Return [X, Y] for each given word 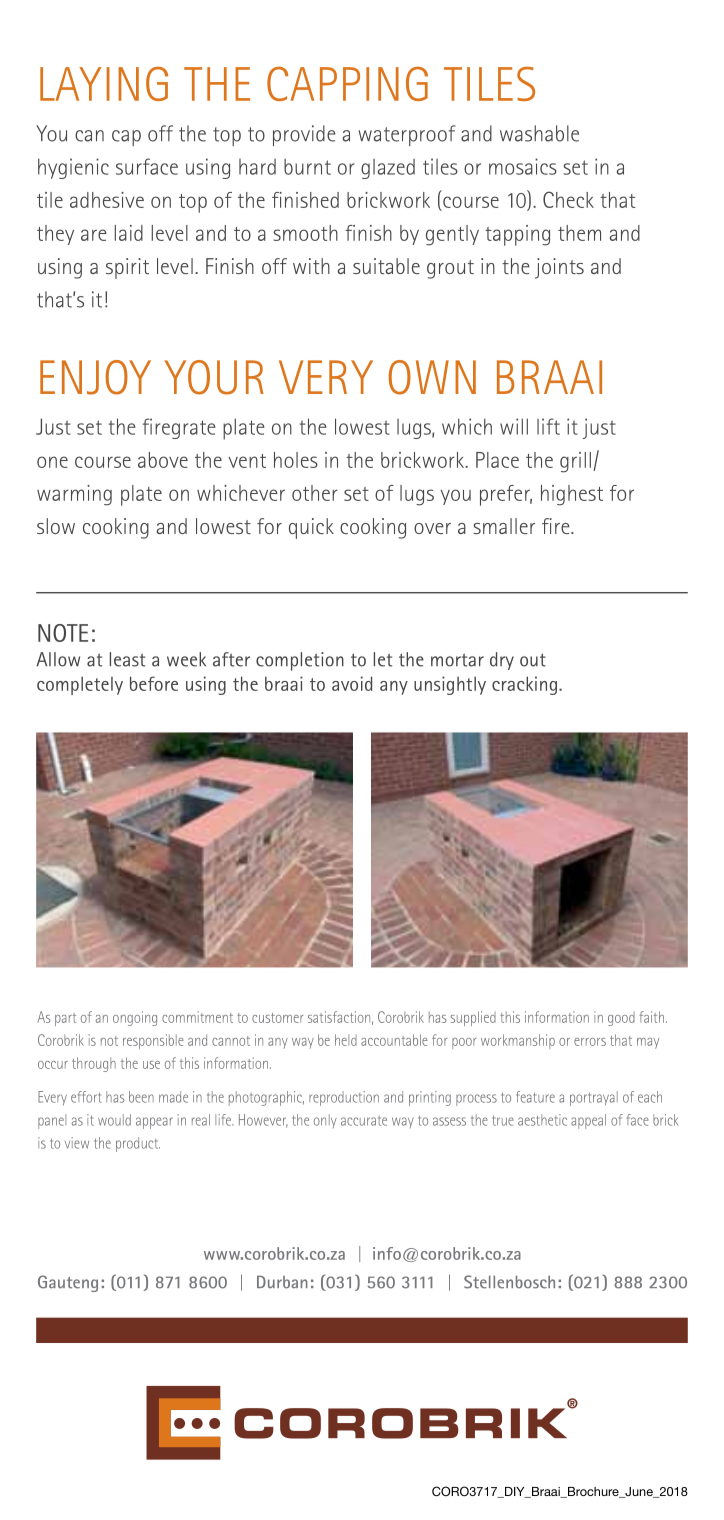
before [154, 683]
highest [572, 495]
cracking [524, 685]
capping [347, 83]
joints [559, 268]
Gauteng [68, 1283]
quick [311, 528]
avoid [352, 683]
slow [56, 526]
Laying [104, 84]
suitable [386, 266]
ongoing [135, 1018]
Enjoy [95, 377]
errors [590, 1042]
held [346, 1040]
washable [539, 133]
